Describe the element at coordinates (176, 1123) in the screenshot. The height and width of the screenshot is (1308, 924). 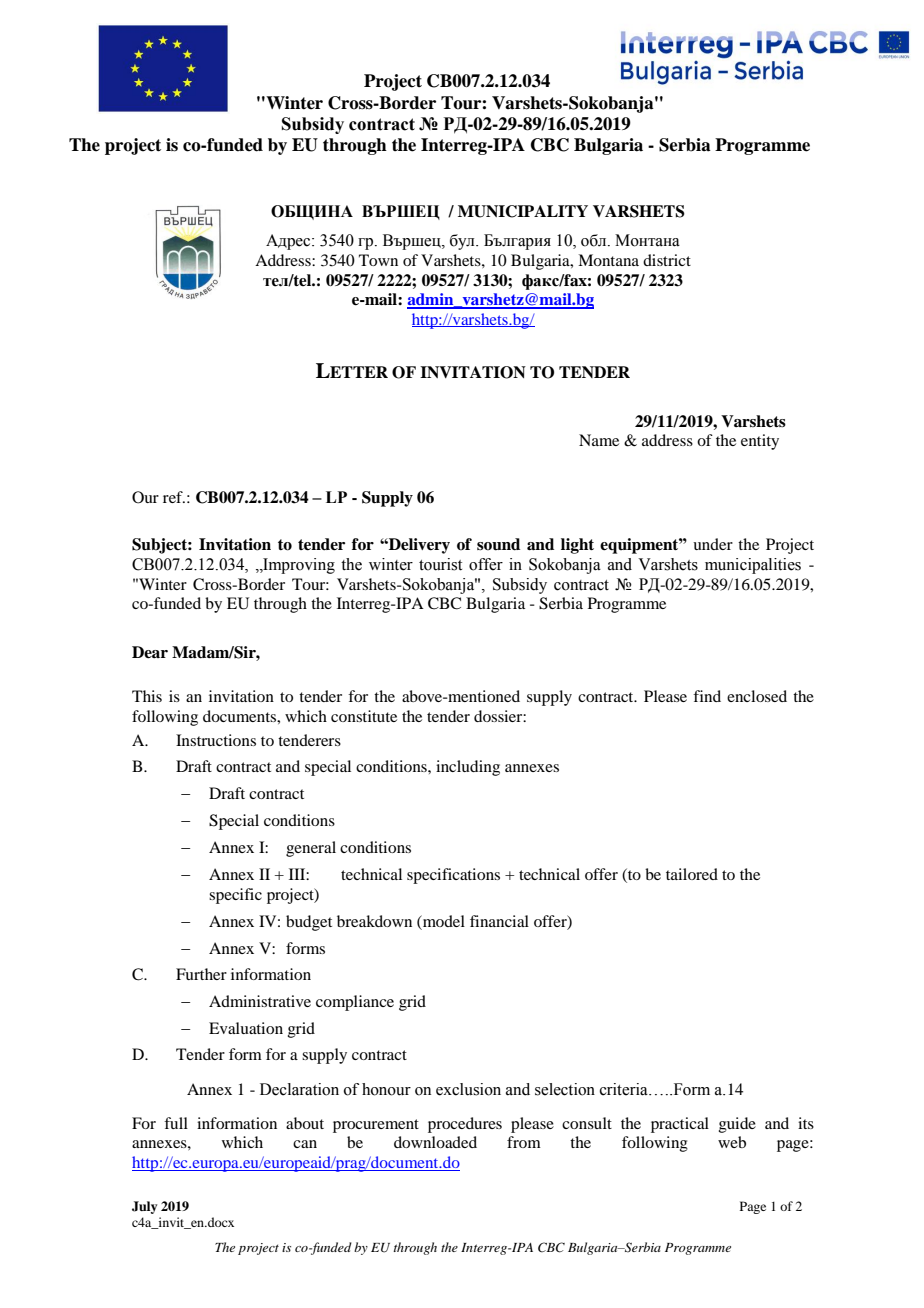
I see `full` at that location.
